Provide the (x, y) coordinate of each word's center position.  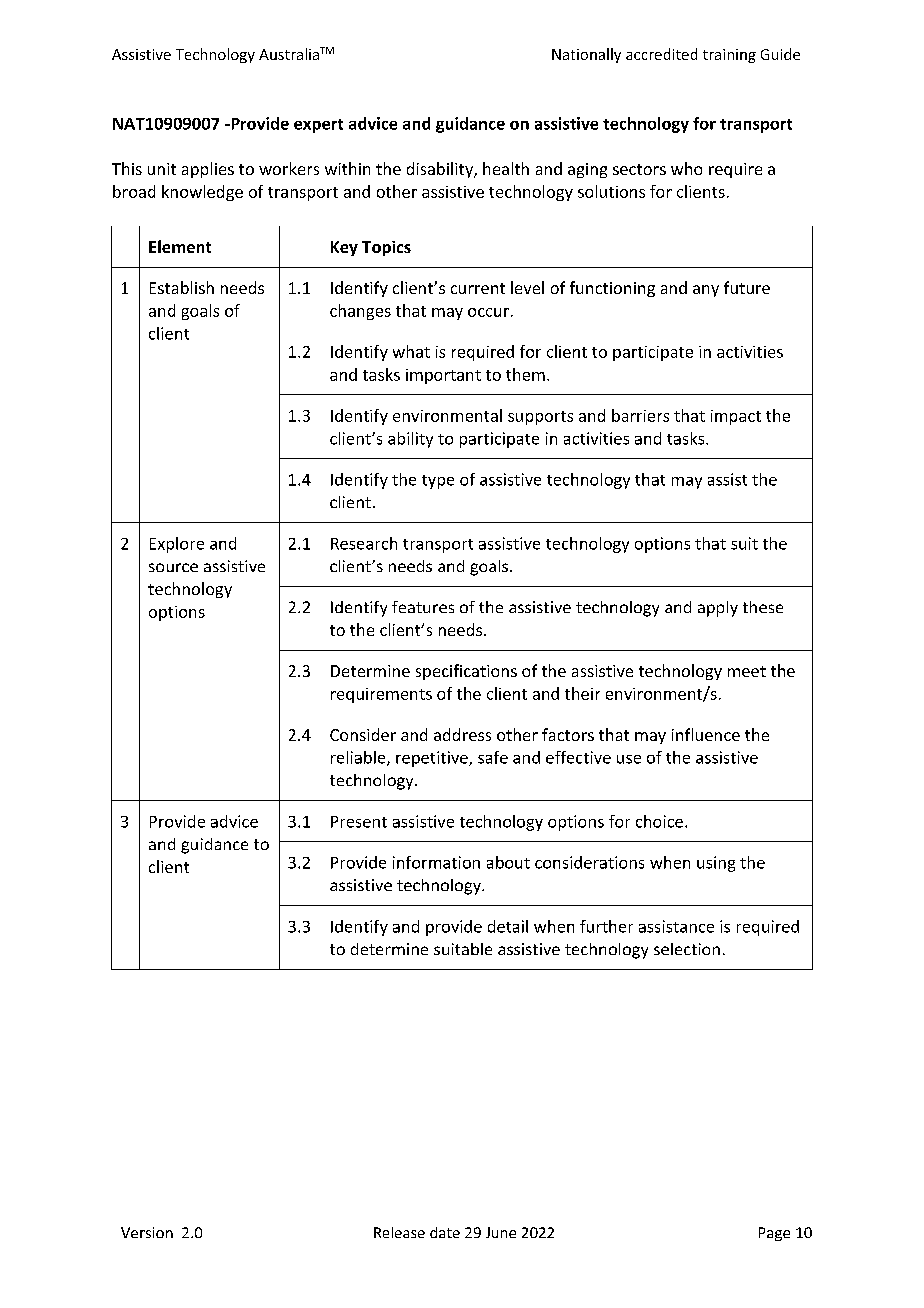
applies (208, 170)
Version (147, 1232)
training (729, 56)
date (445, 1232)
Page (774, 1234)
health (506, 168)
